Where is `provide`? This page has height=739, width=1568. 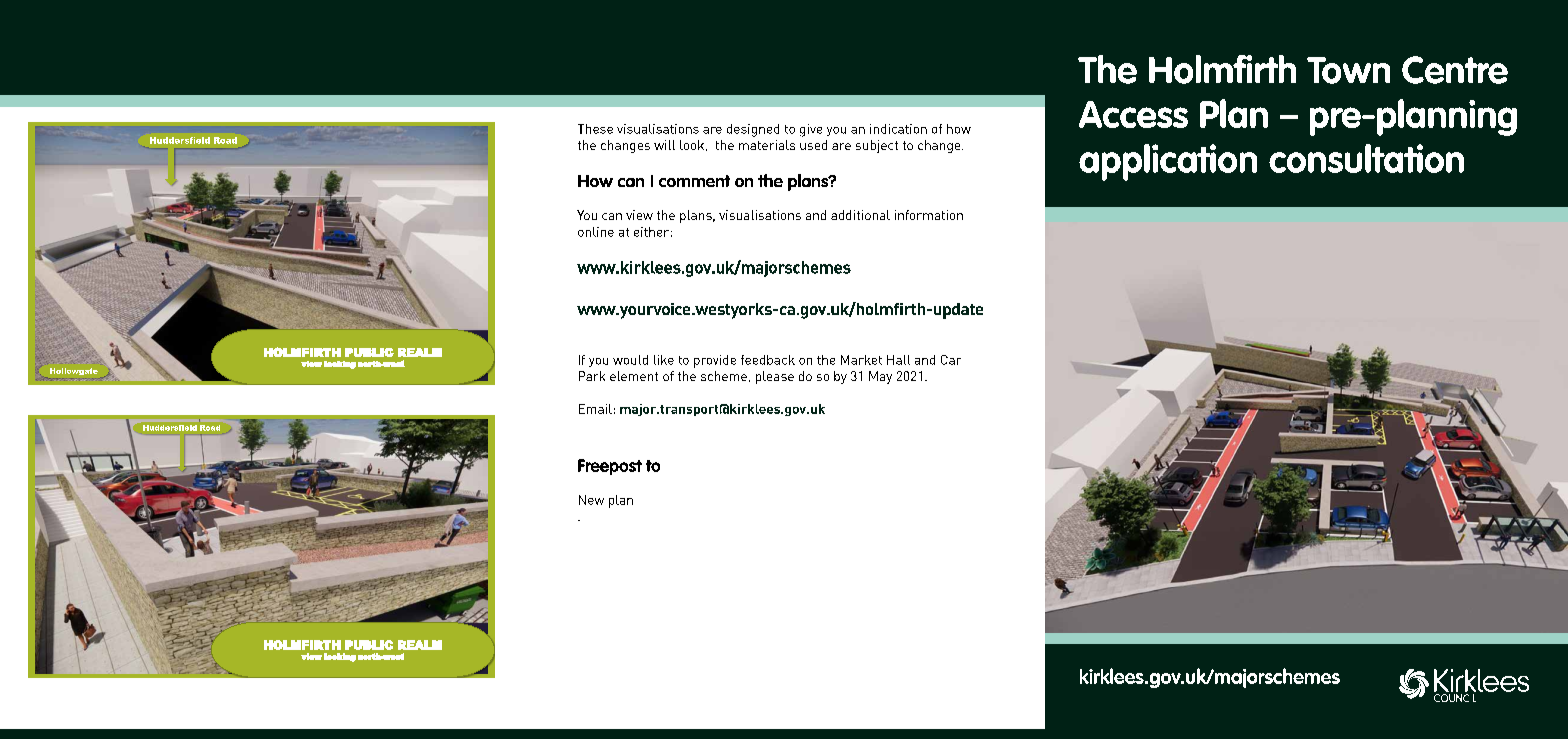
provide is located at coordinates (715, 361).
